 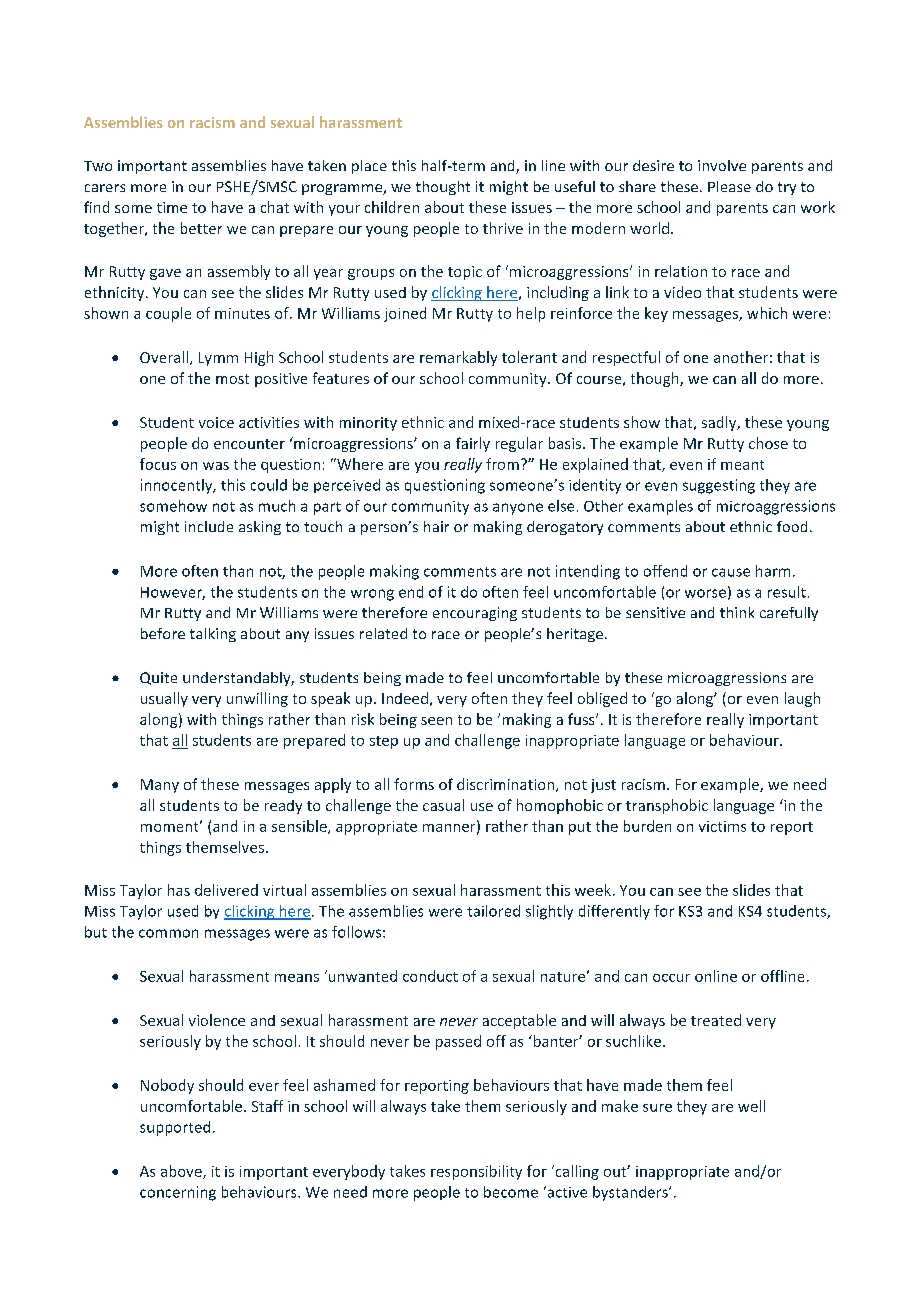 What do you see at coordinates (158, 678) in the screenshot?
I see `Quite` at bounding box center [158, 678].
